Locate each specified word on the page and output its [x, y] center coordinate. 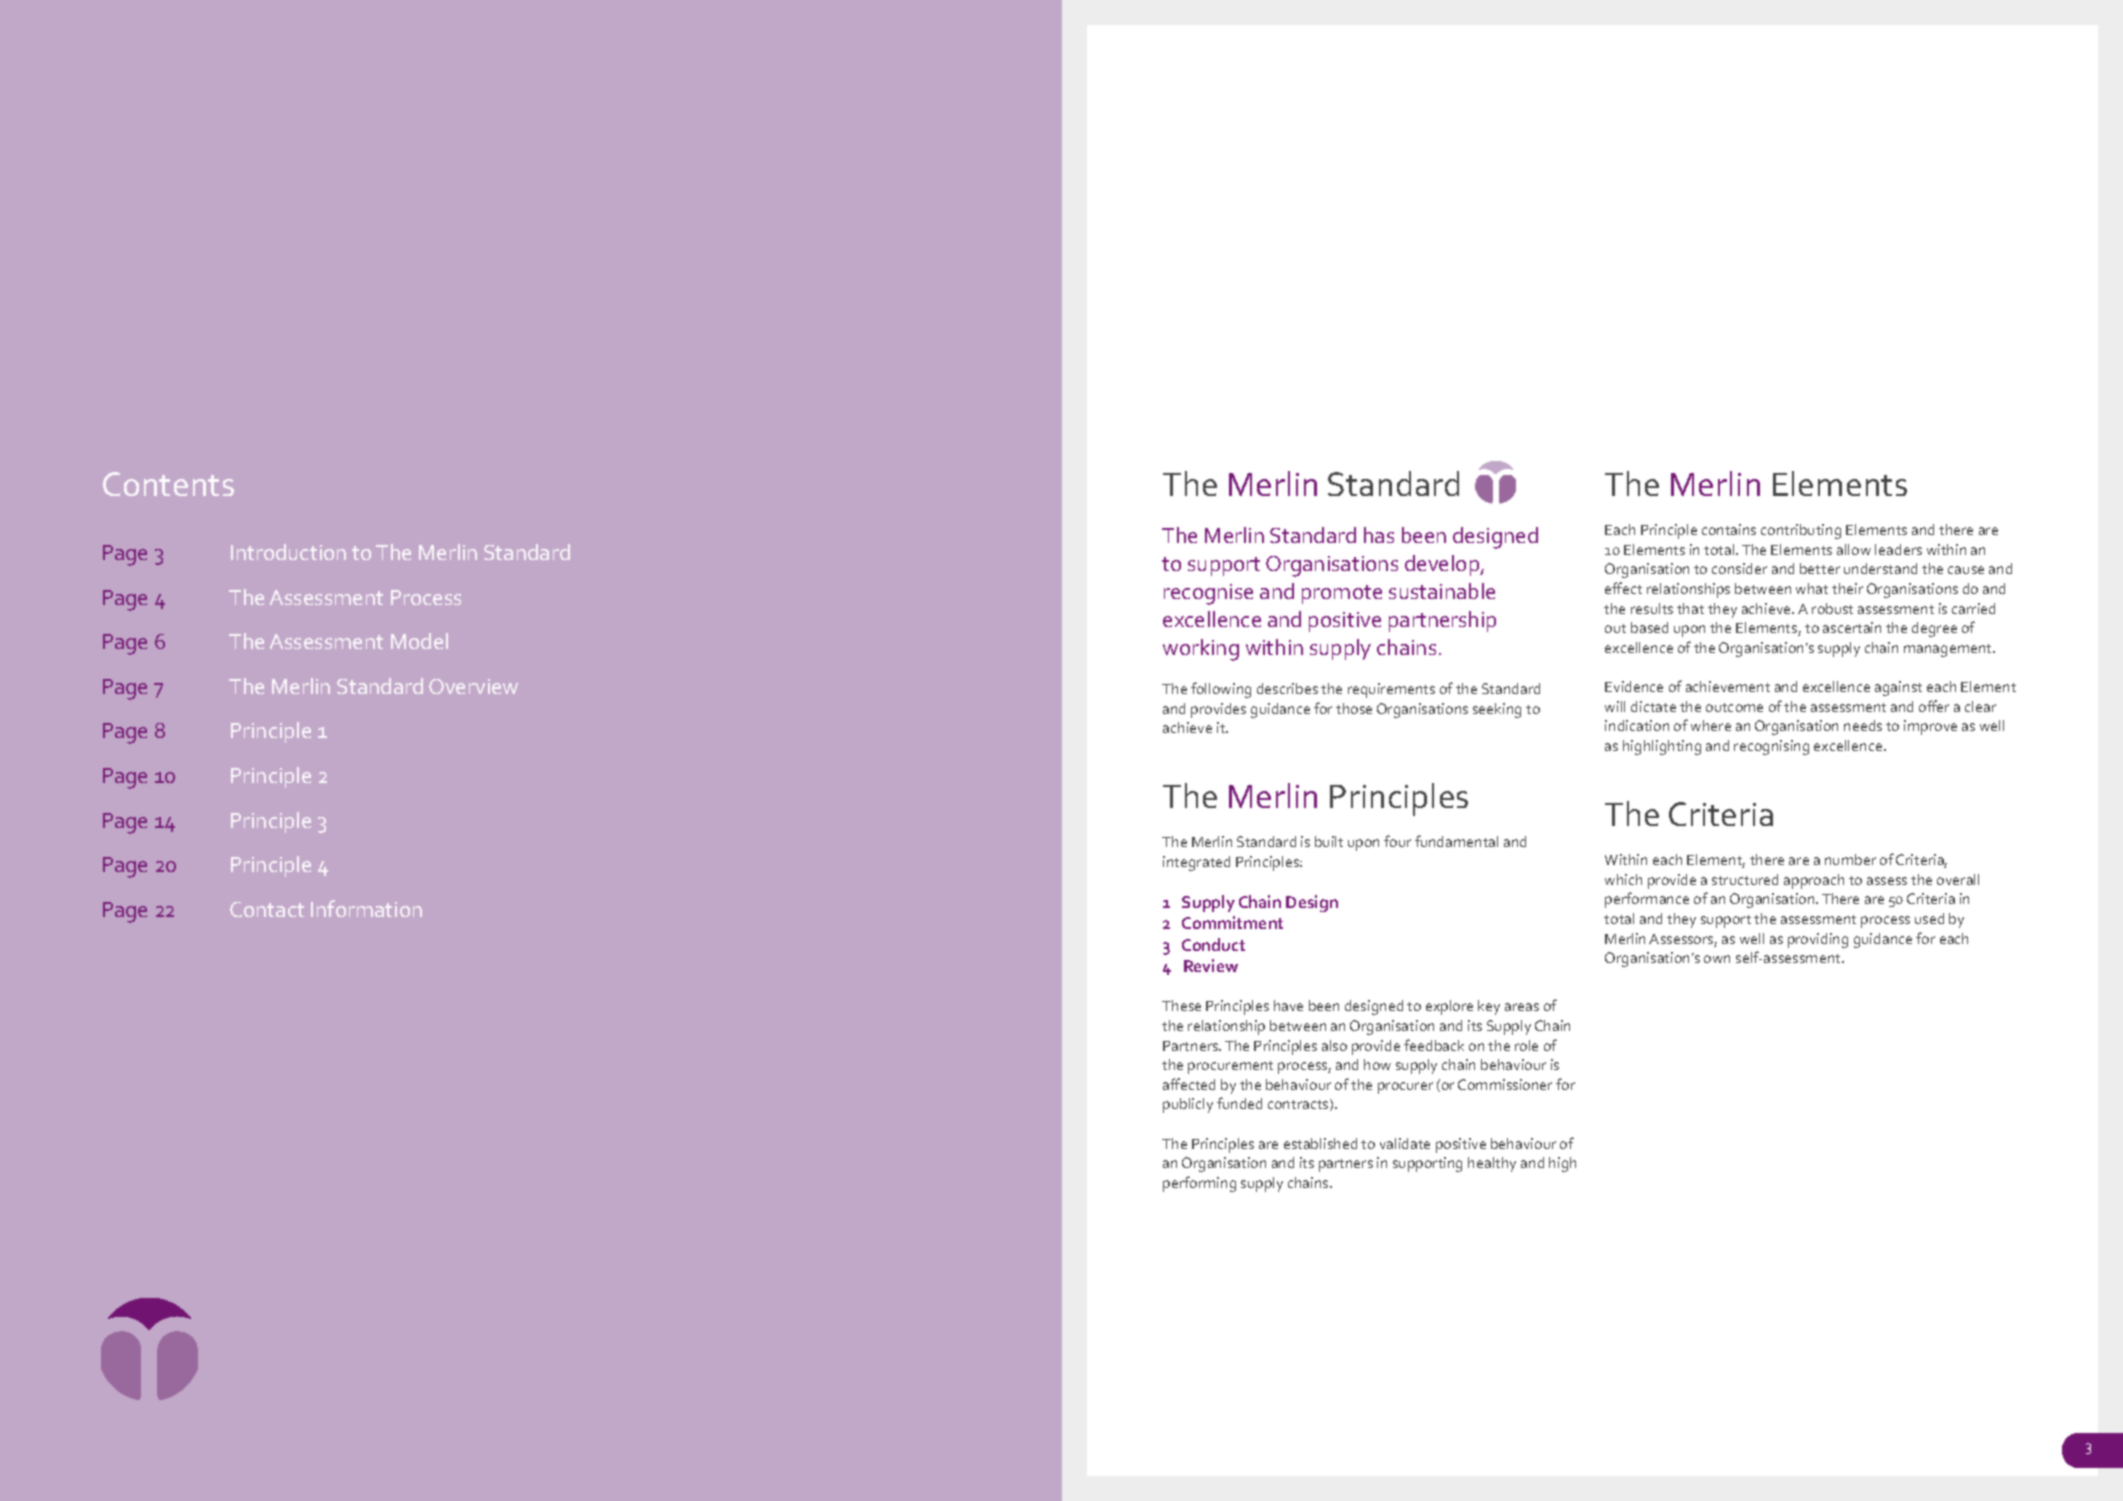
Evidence [1634, 686]
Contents [168, 484]
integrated [1196, 863]
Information [366, 908]
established [1320, 1143]
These [1181, 1005]
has [1379, 535]
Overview [473, 686]
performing [1199, 1184]
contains [1729, 529]
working [1201, 650]
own [1717, 959]
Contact [267, 909]
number [1850, 859]
